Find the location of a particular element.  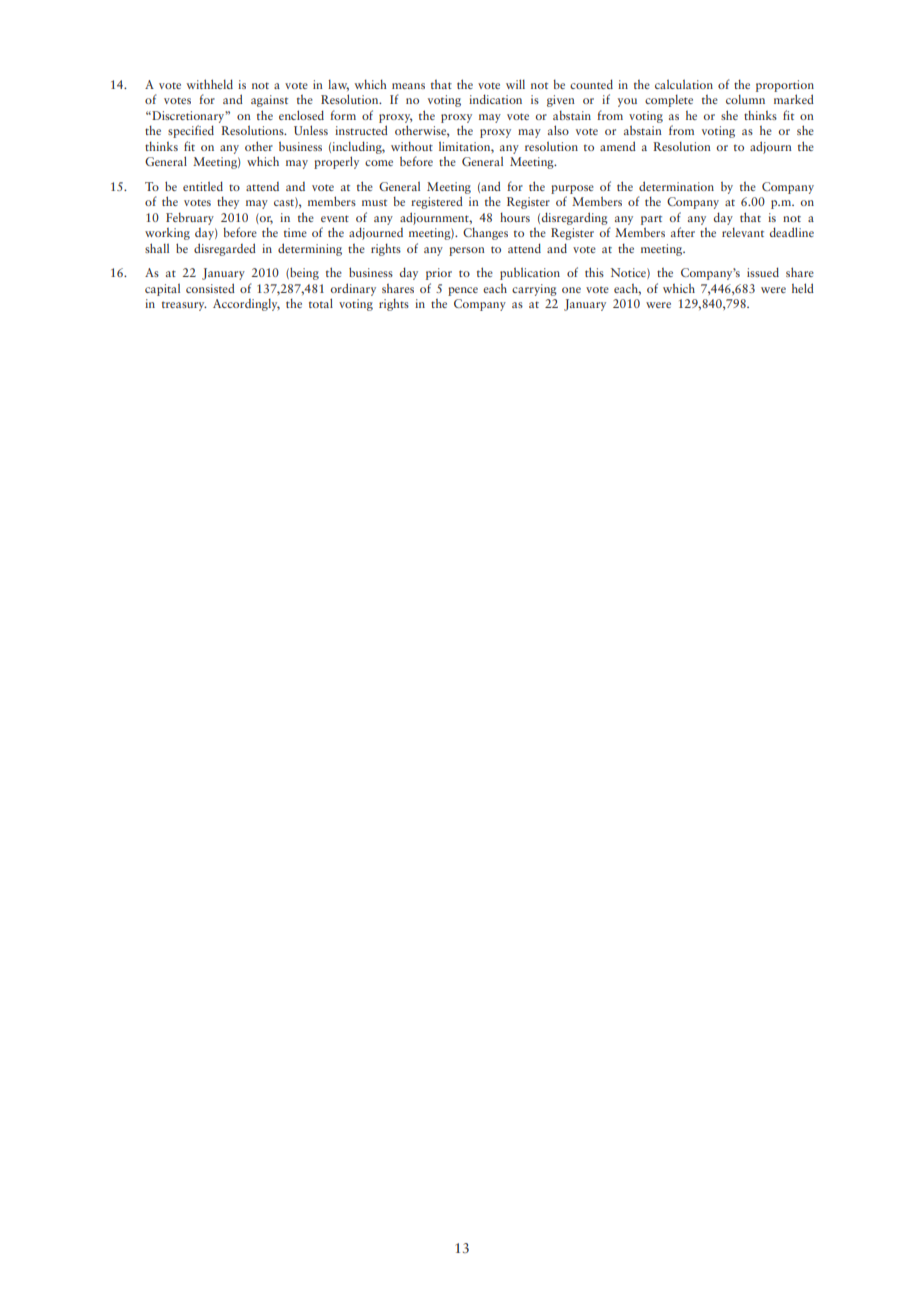

specified is located at coordinates (191, 131).
